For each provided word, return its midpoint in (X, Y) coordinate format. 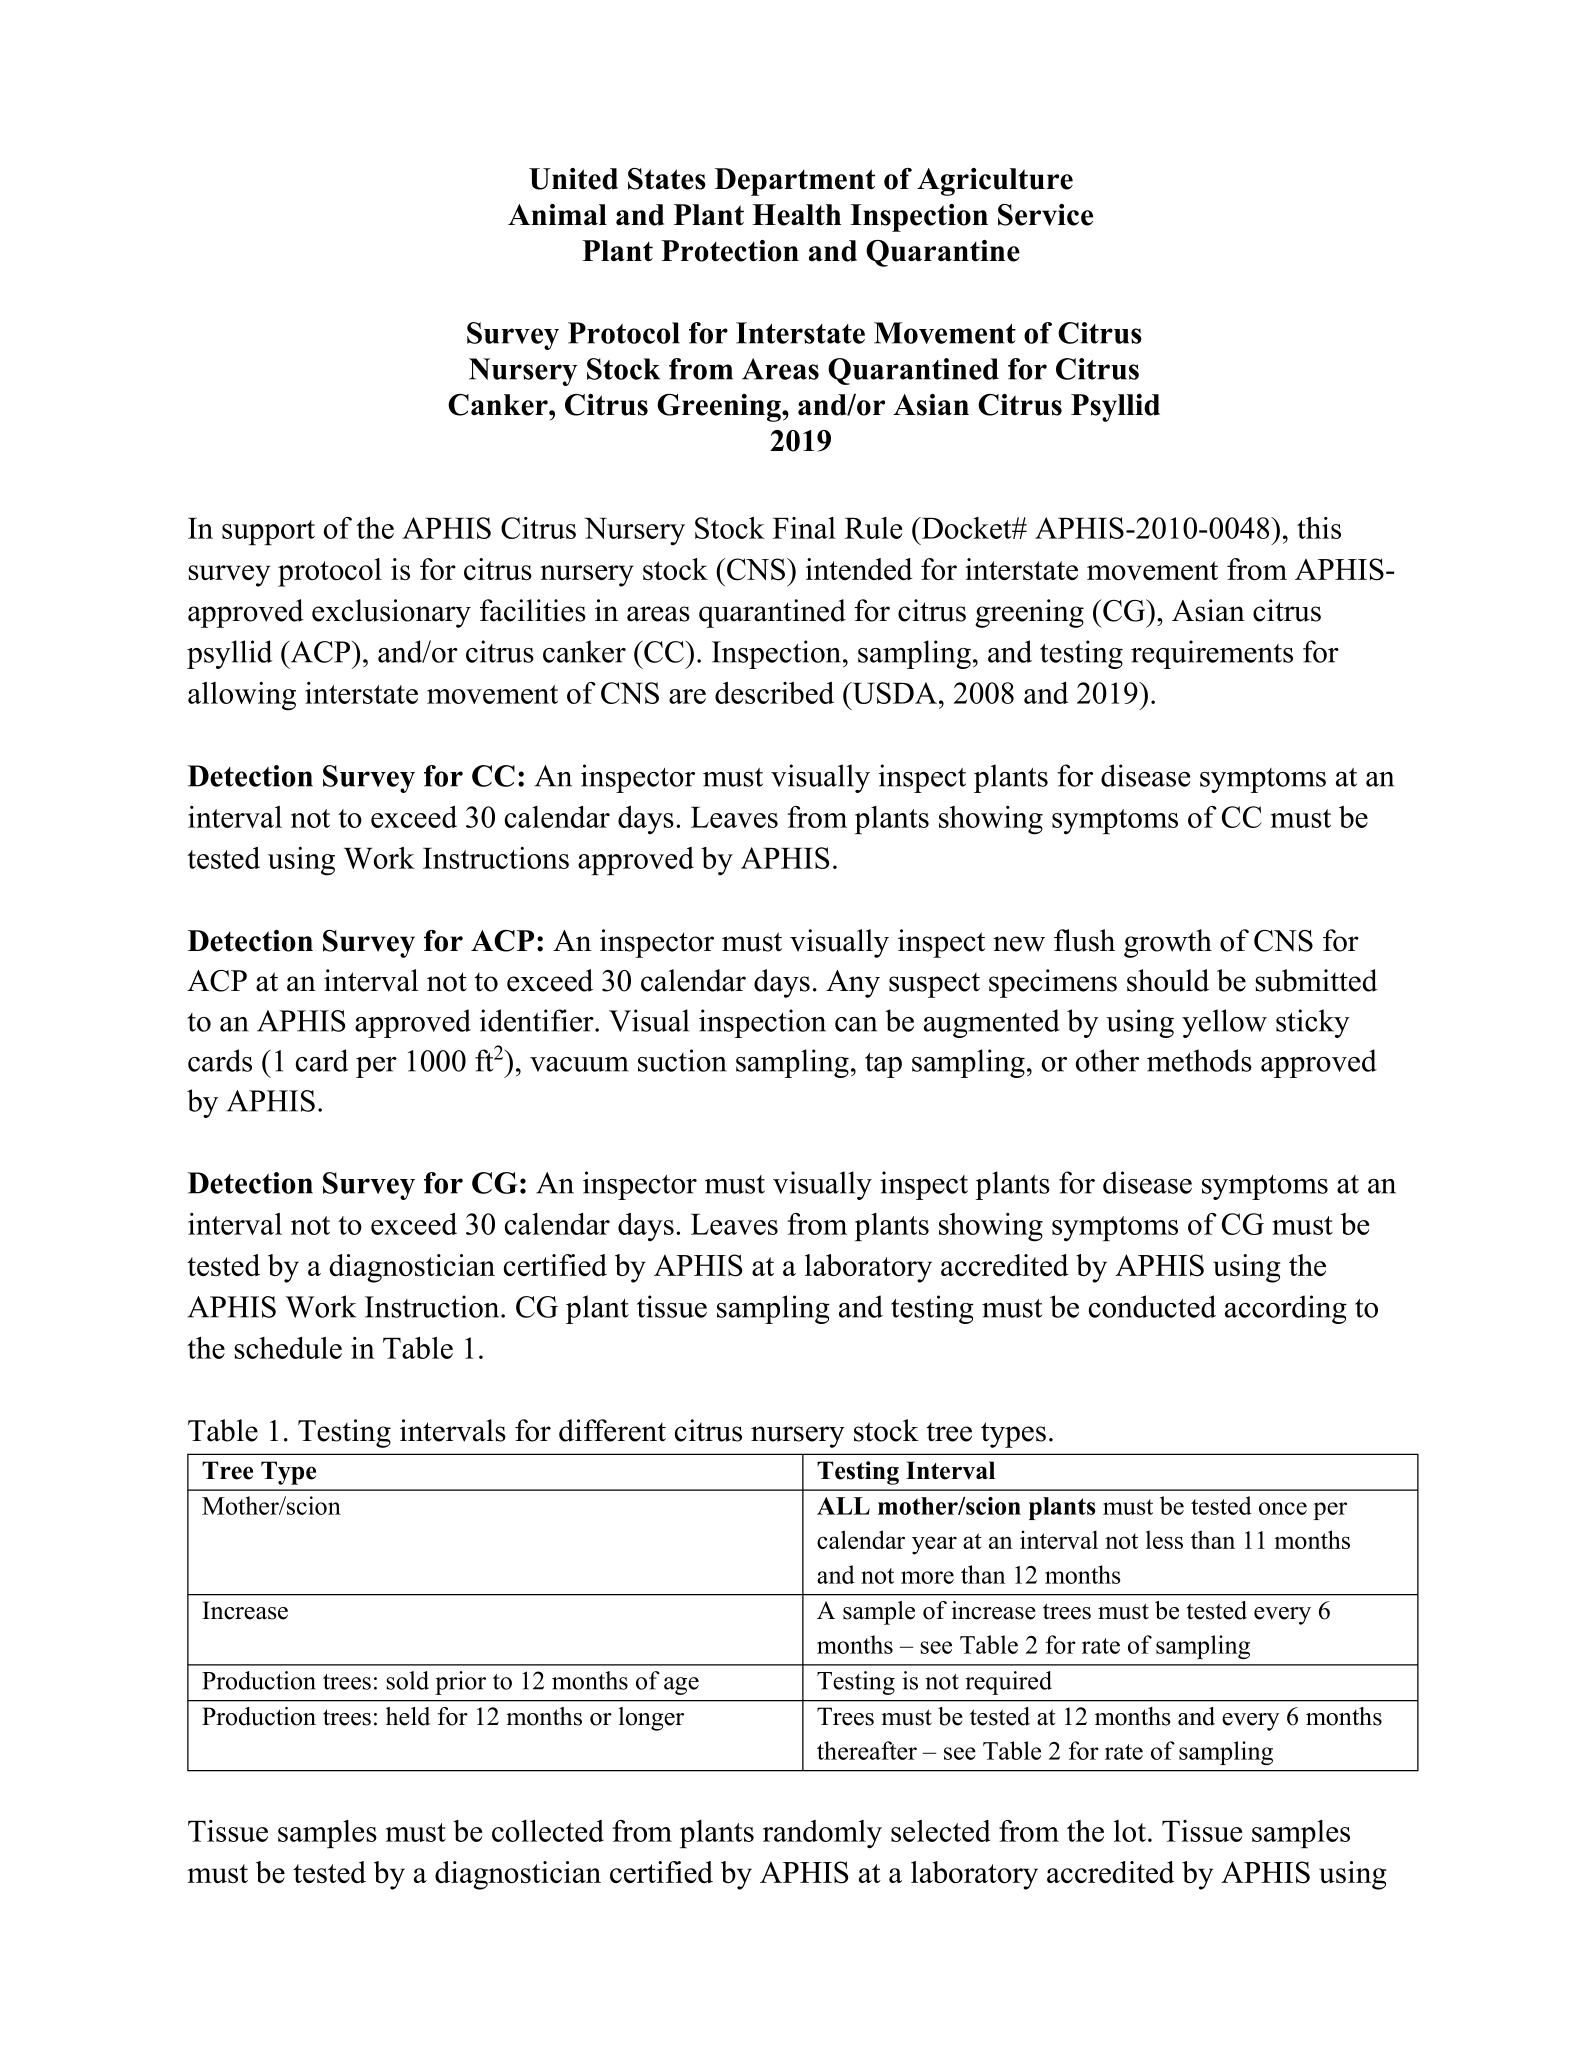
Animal (557, 214)
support (268, 532)
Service (1045, 215)
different (612, 1430)
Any (853, 984)
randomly (822, 1834)
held (408, 1716)
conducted (1152, 1306)
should (1168, 980)
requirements (1212, 654)
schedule (288, 1348)
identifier (538, 1020)
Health (796, 215)
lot (1130, 1831)
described (774, 693)
